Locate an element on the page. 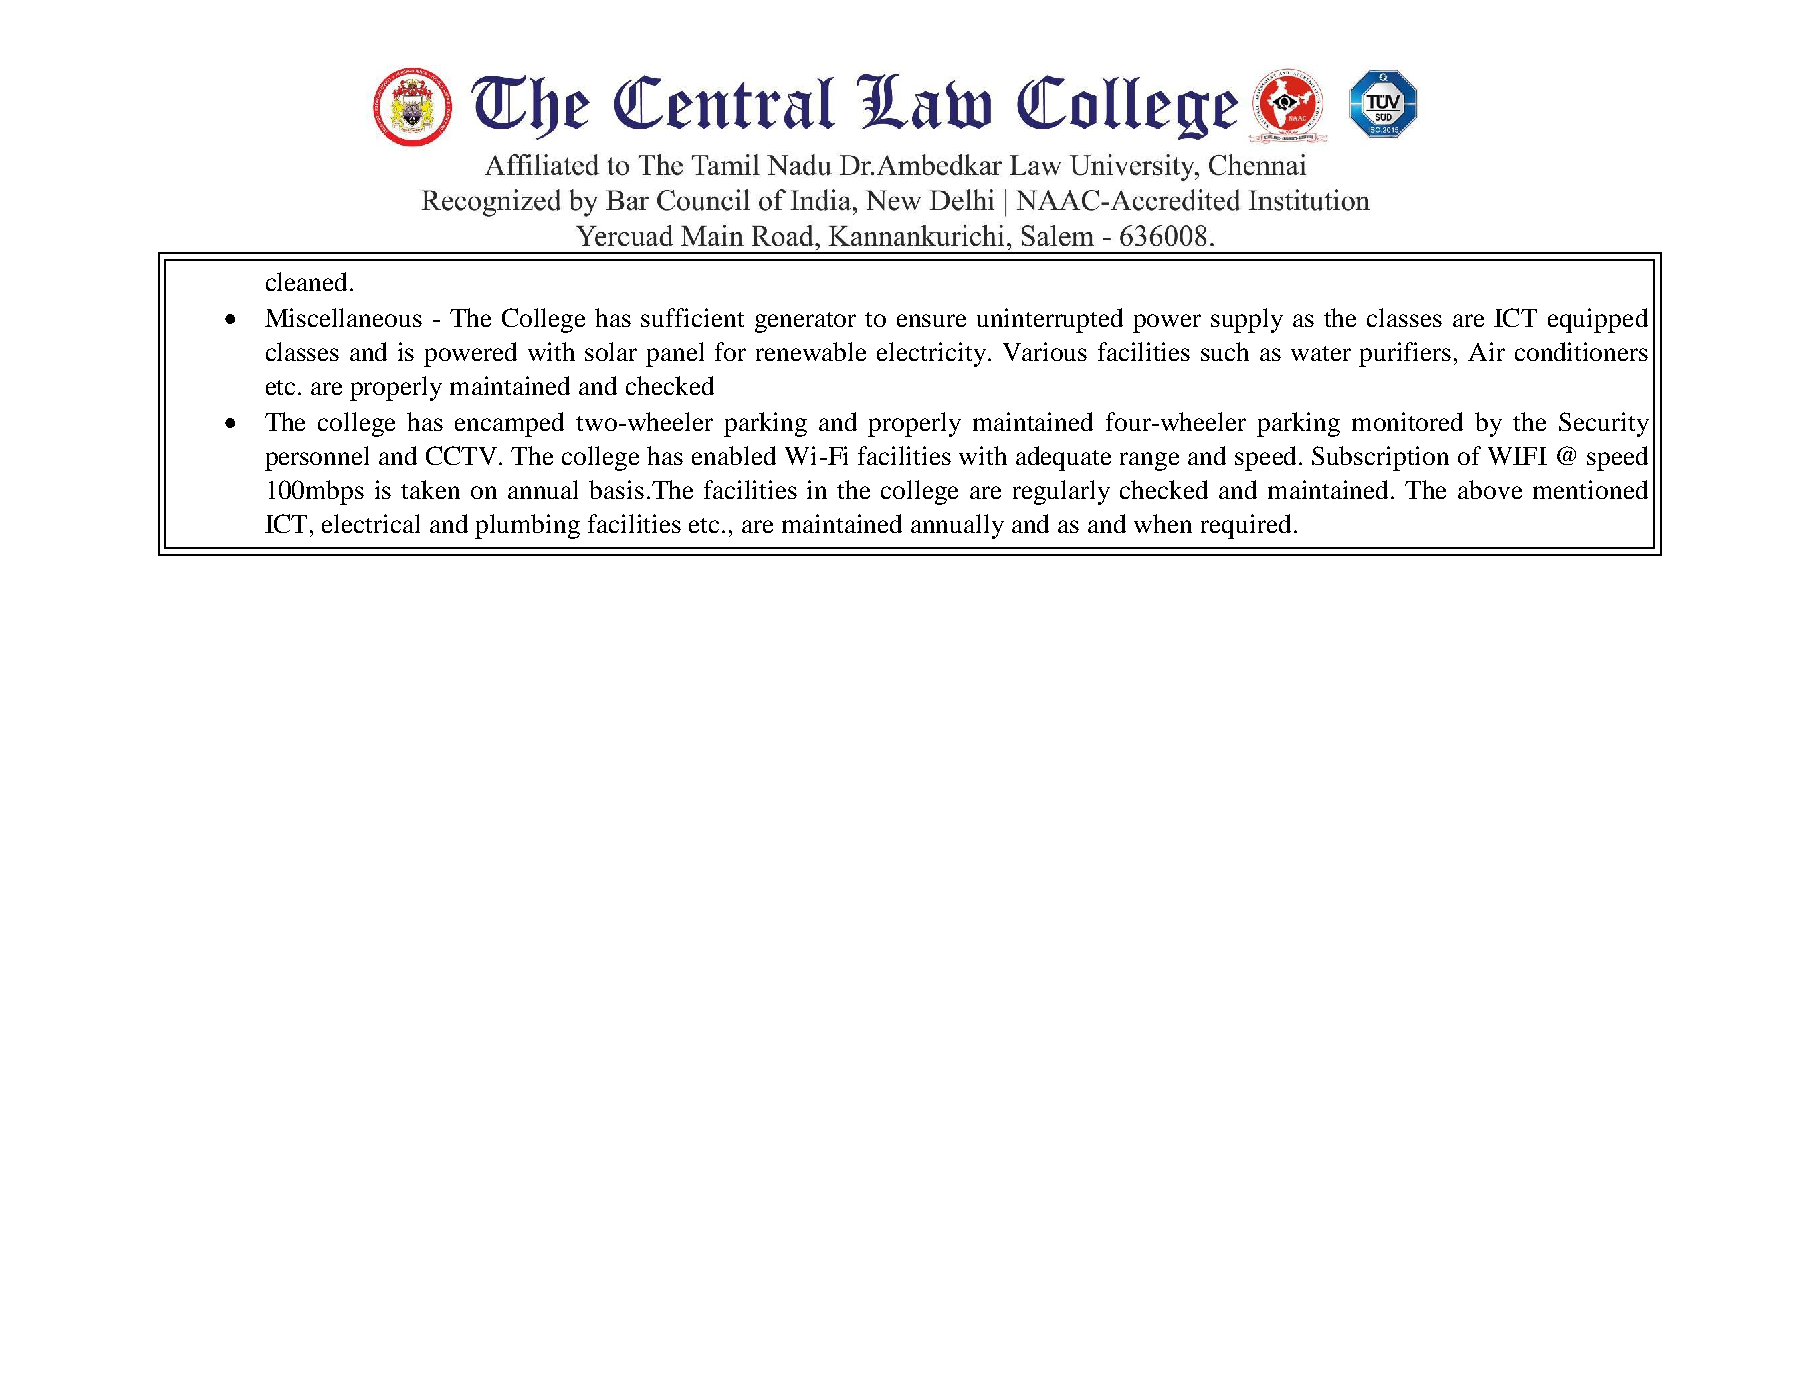  cleaned is located at coordinates (306, 281).
